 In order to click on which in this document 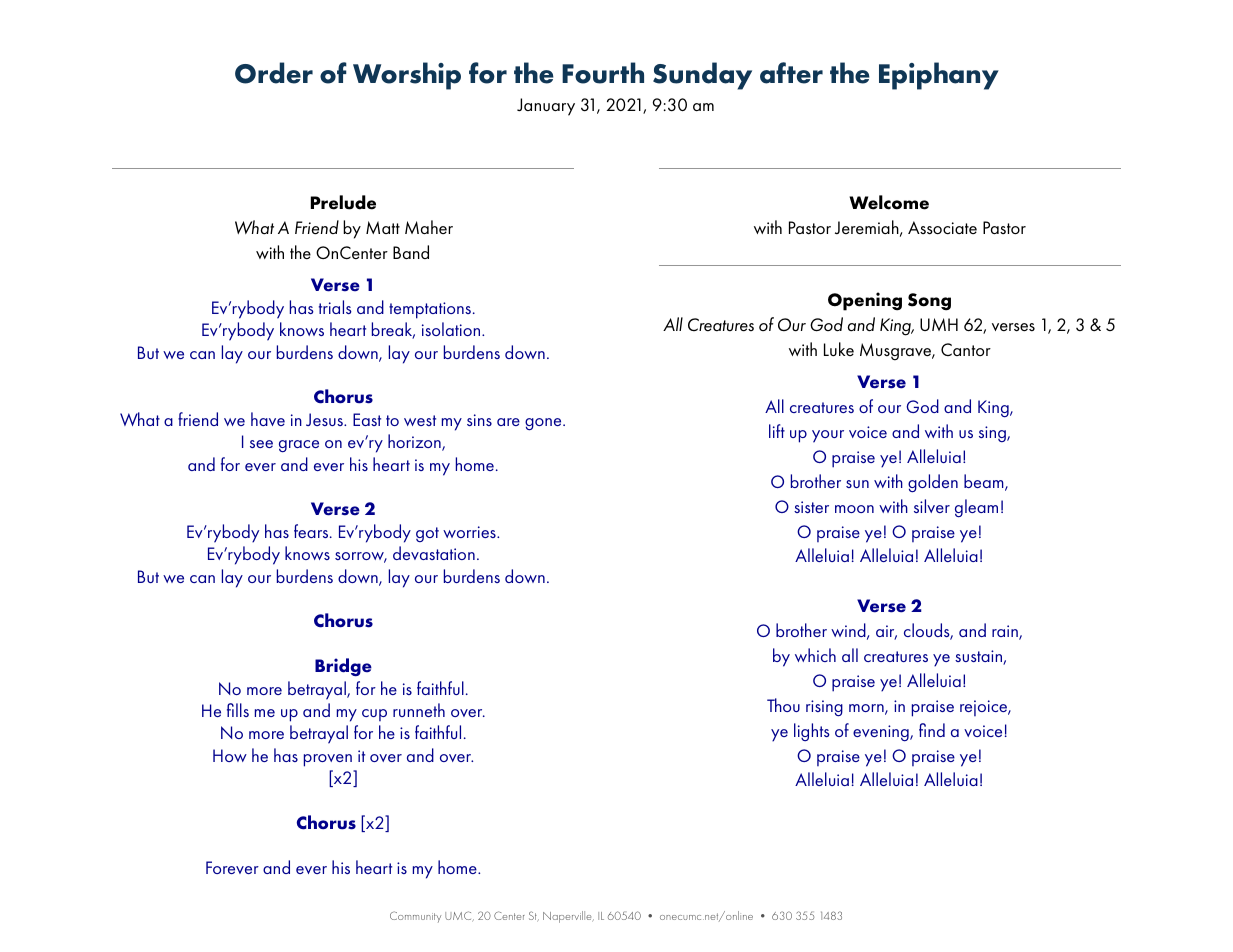, I will do `click(815, 655)`.
